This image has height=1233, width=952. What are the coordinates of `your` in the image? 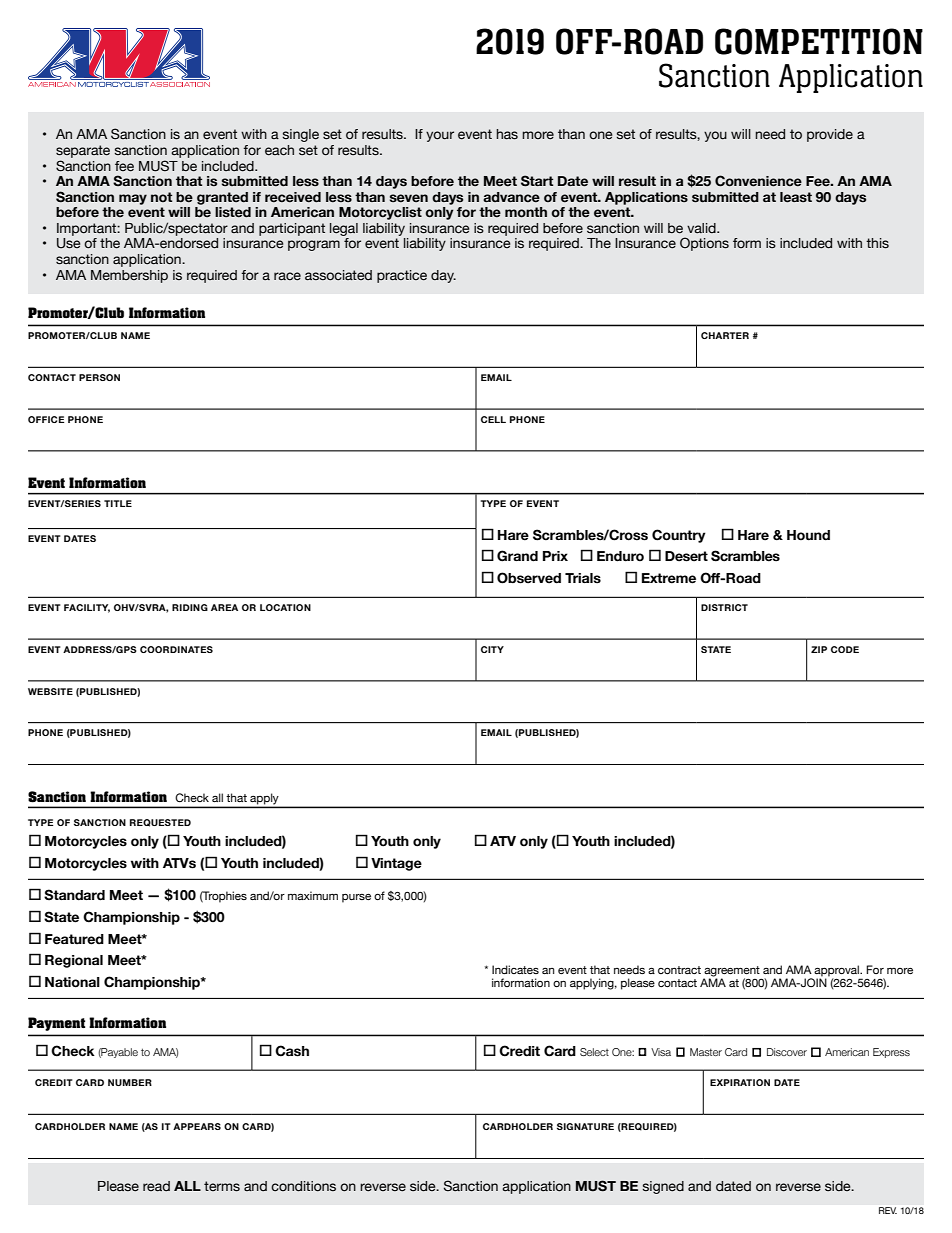 It's located at (440, 136).
